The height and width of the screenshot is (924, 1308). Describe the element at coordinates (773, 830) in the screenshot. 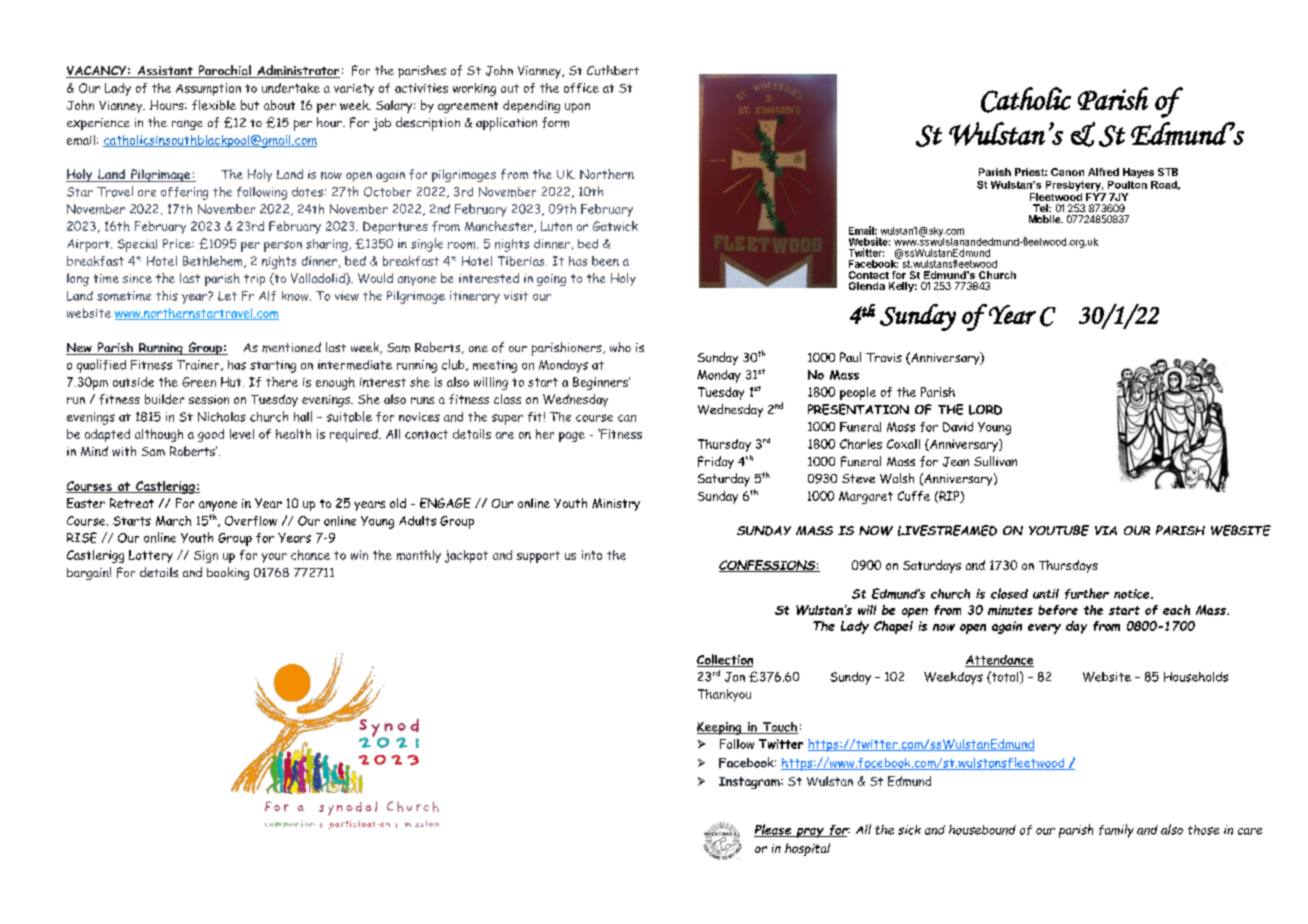

I see `Please` at that location.
